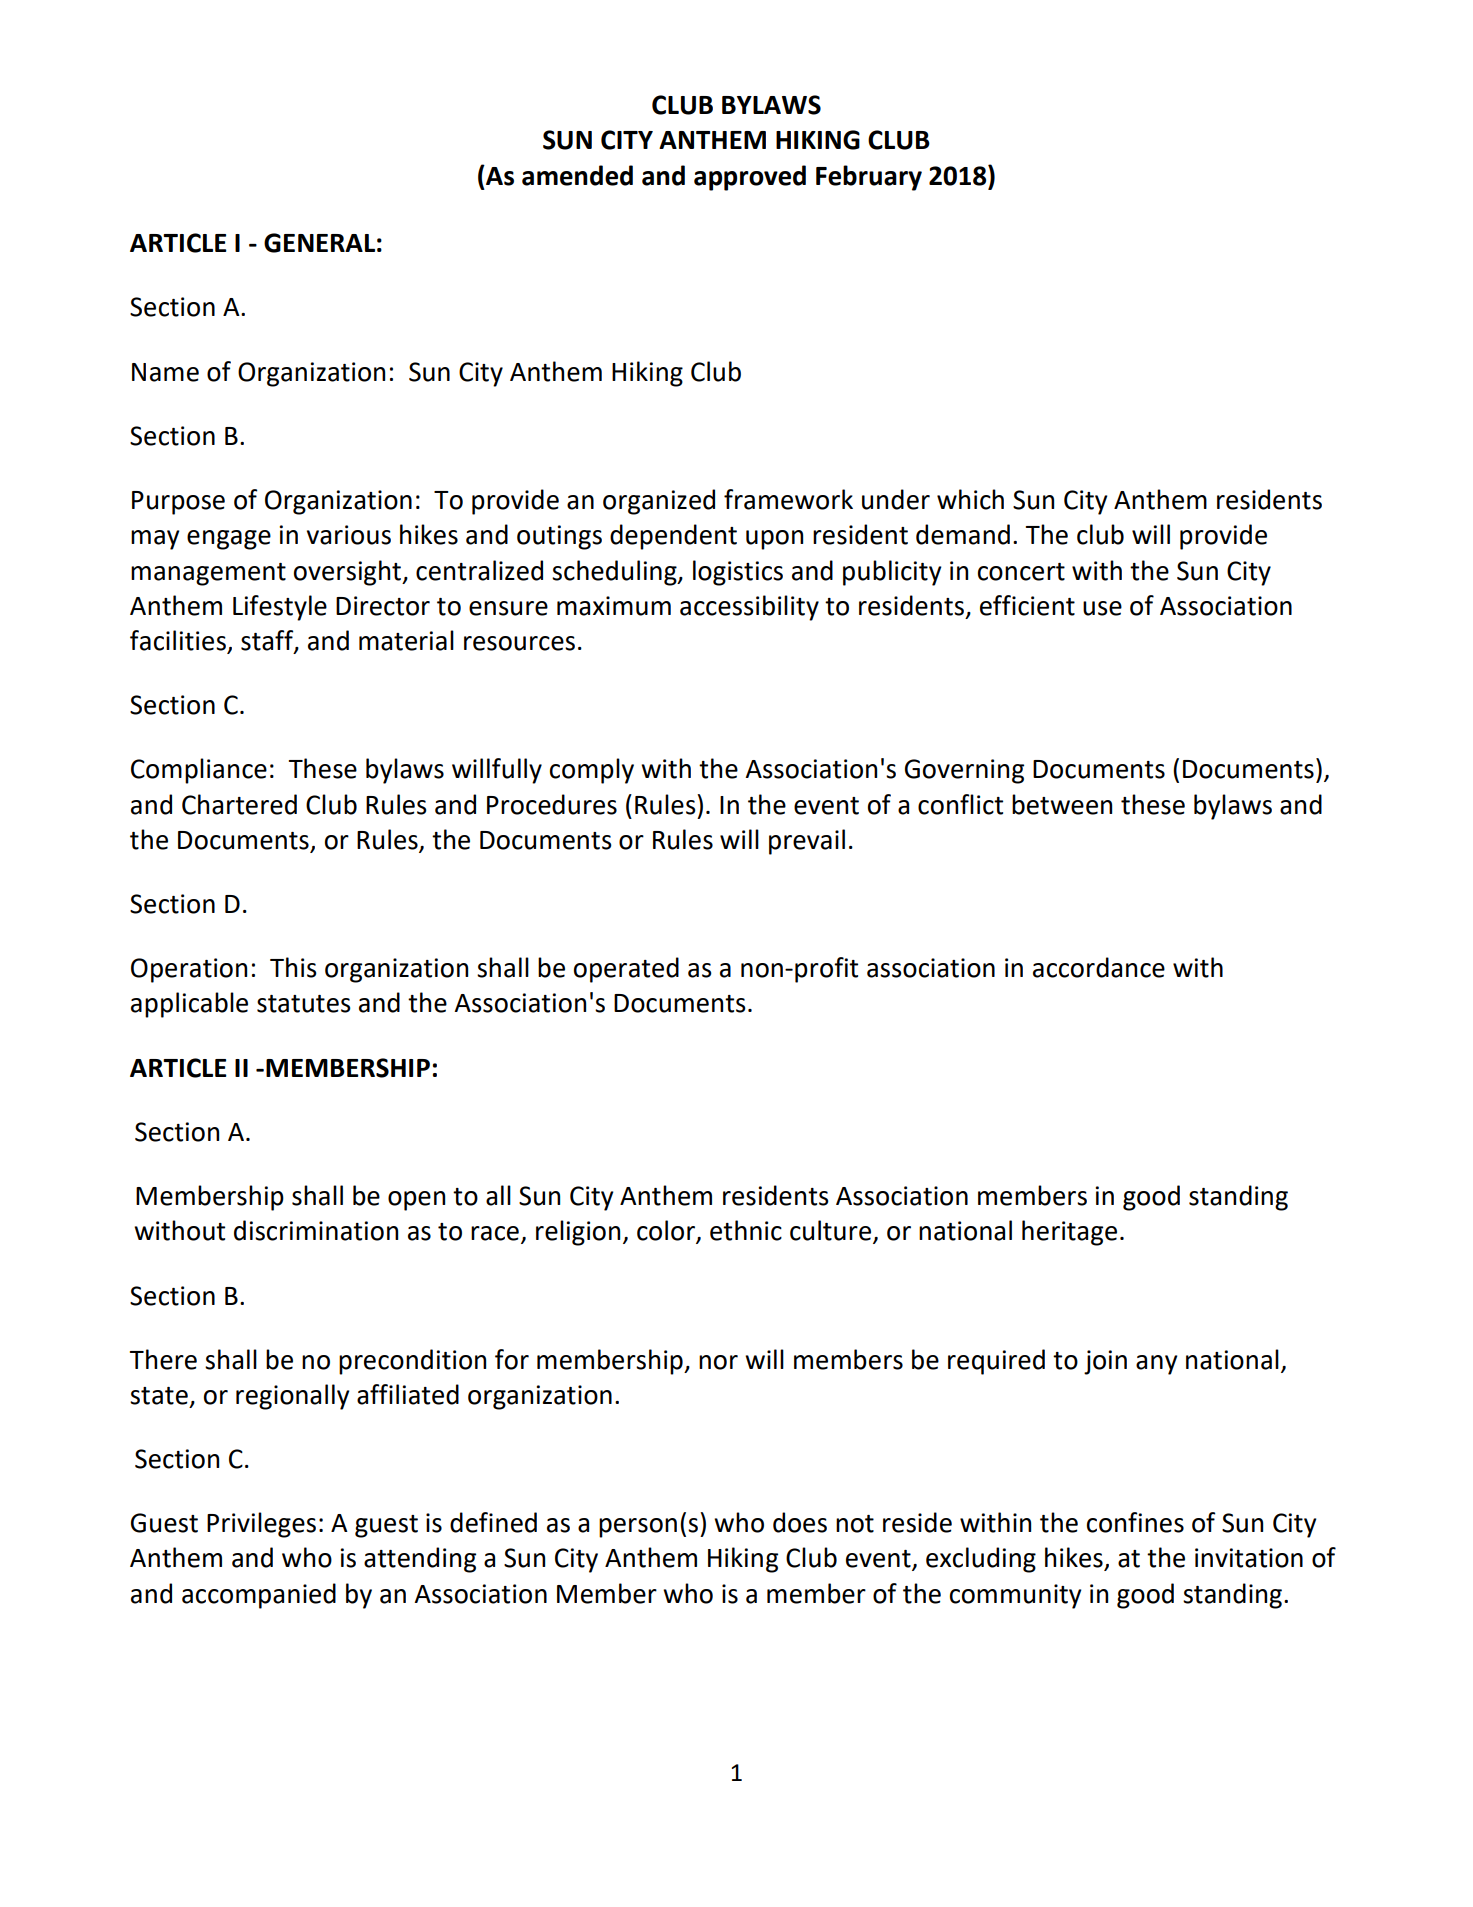 The height and width of the page is (1907, 1473). What do you see at coordinates (869, 178) in the page?
I see `February` at bounding box center [869, 178].
